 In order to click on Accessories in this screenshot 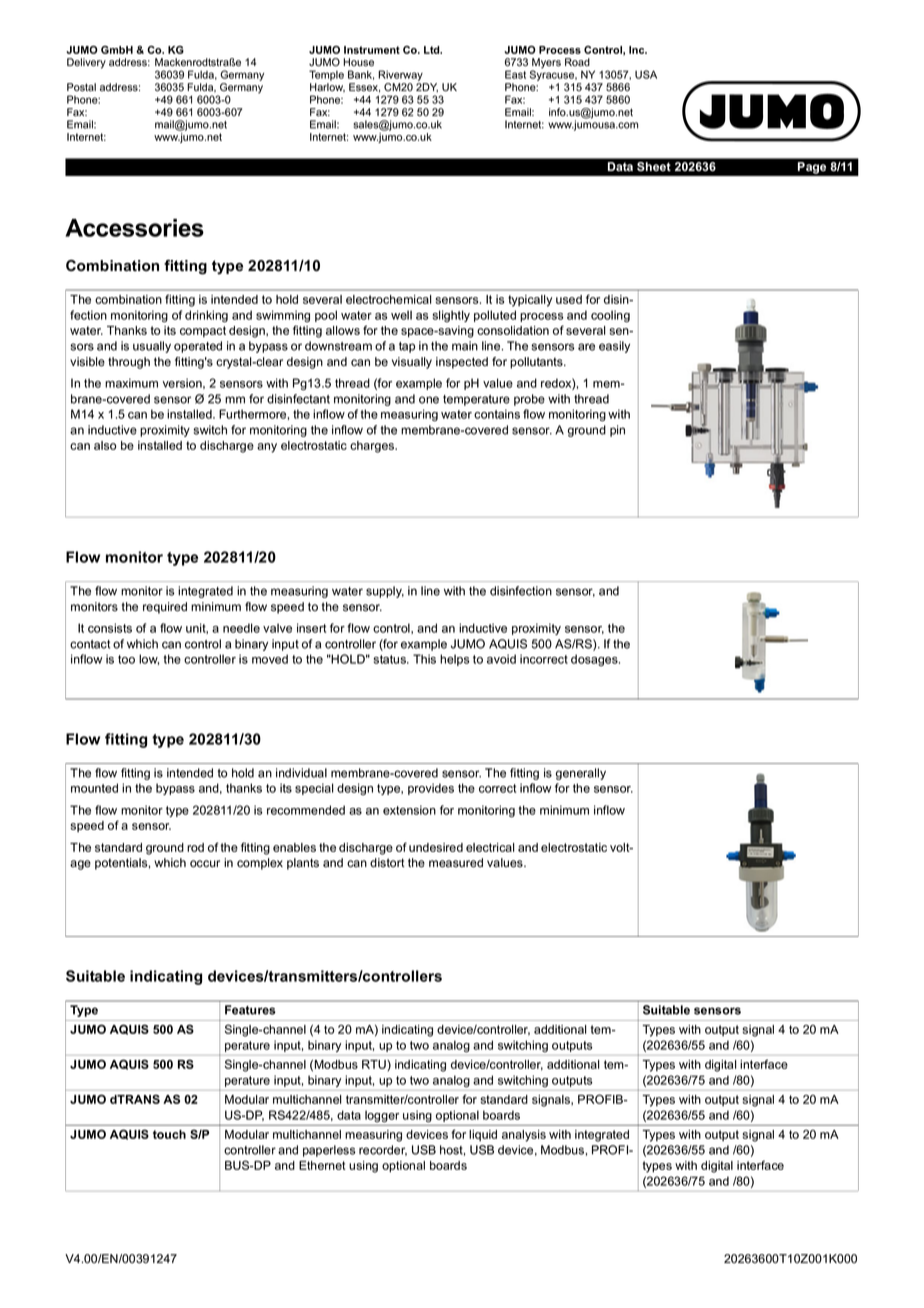, I will do `click(134, 228)`.
